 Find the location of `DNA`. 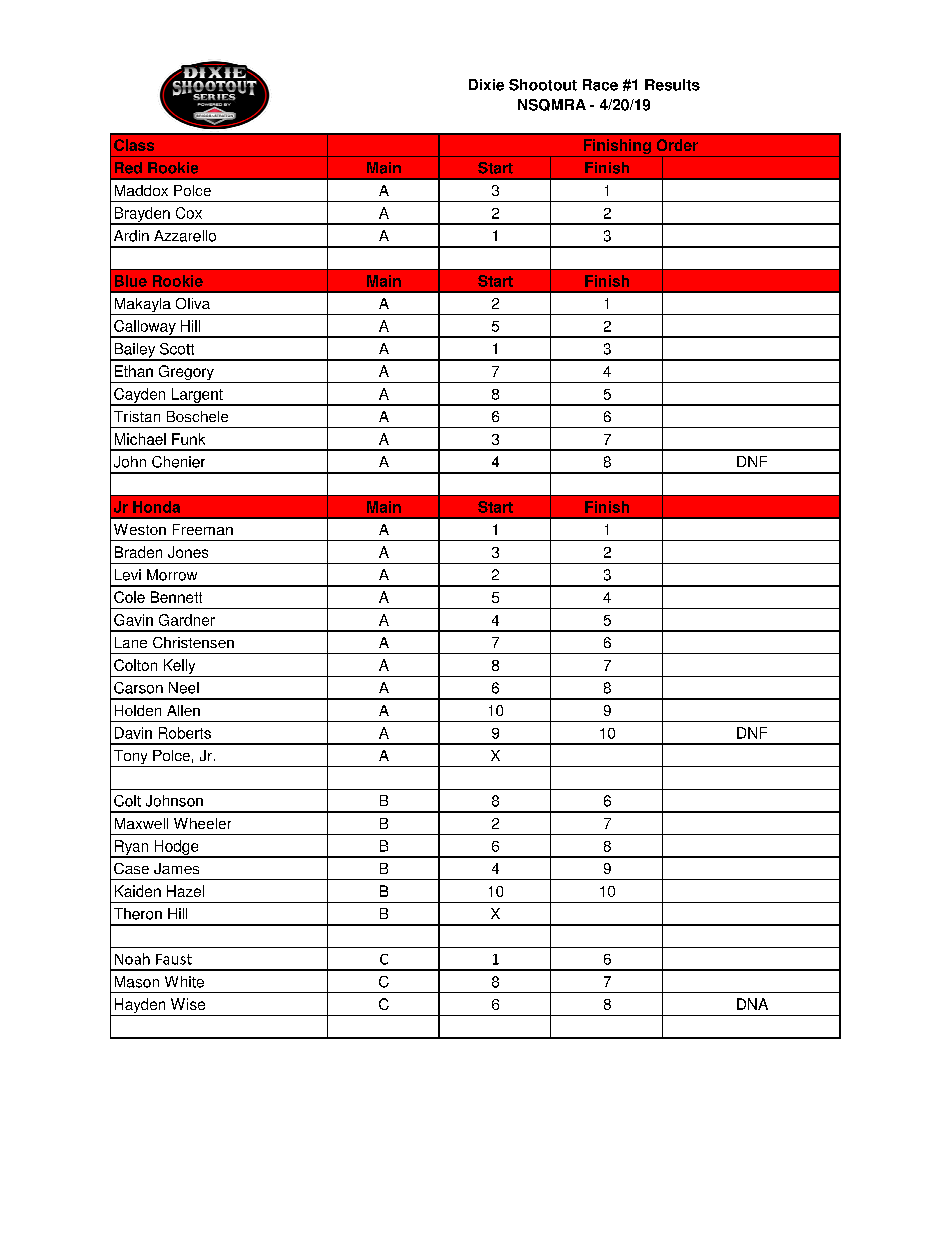

DNA is located at coordinates (752, 1004).
